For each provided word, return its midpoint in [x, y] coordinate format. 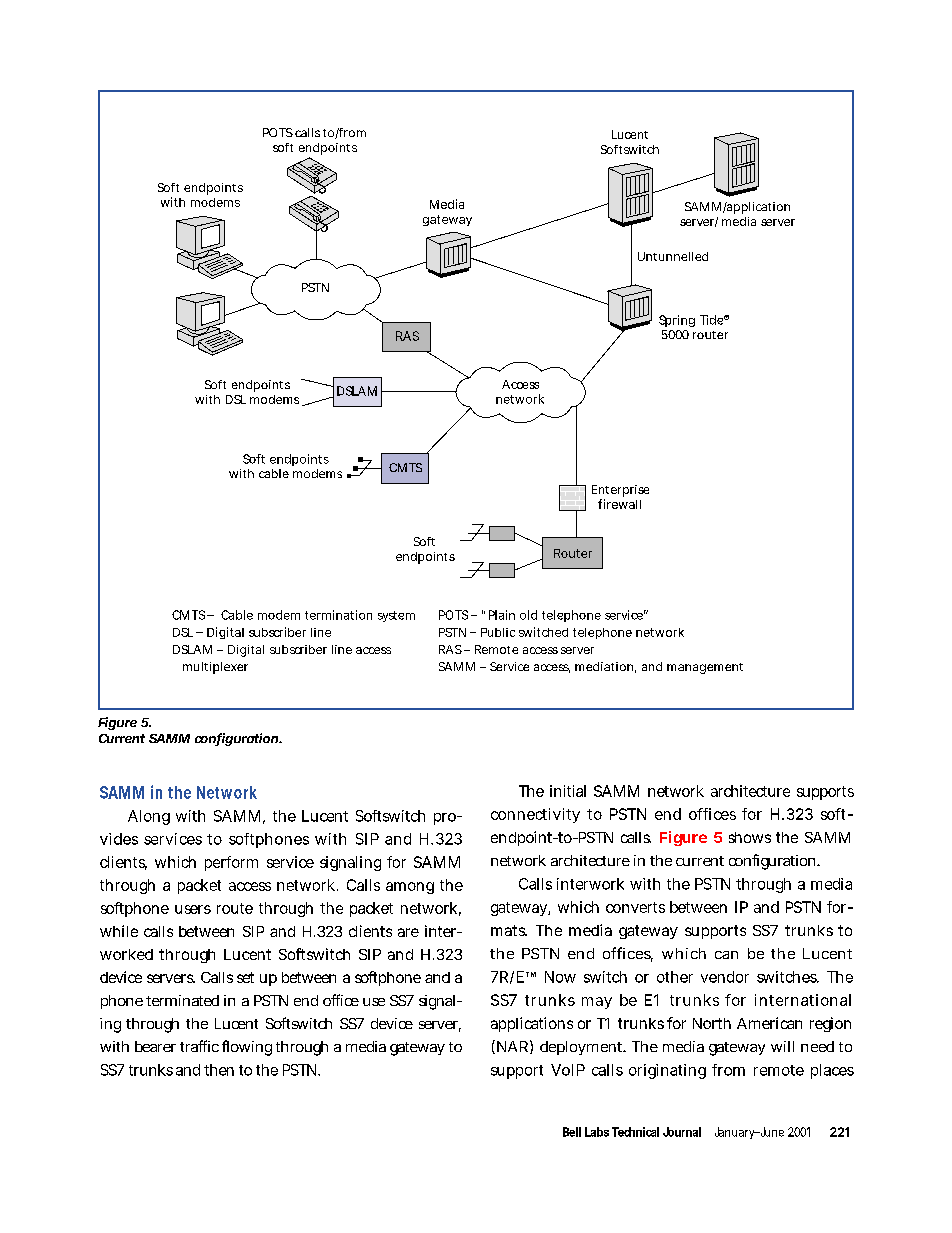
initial [568, 791]
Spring [677, 321]
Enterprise [620, 491]
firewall [619, 504]
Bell [572, 1132]
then [219, 1070]
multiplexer [215, 668]
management [705, 668]
